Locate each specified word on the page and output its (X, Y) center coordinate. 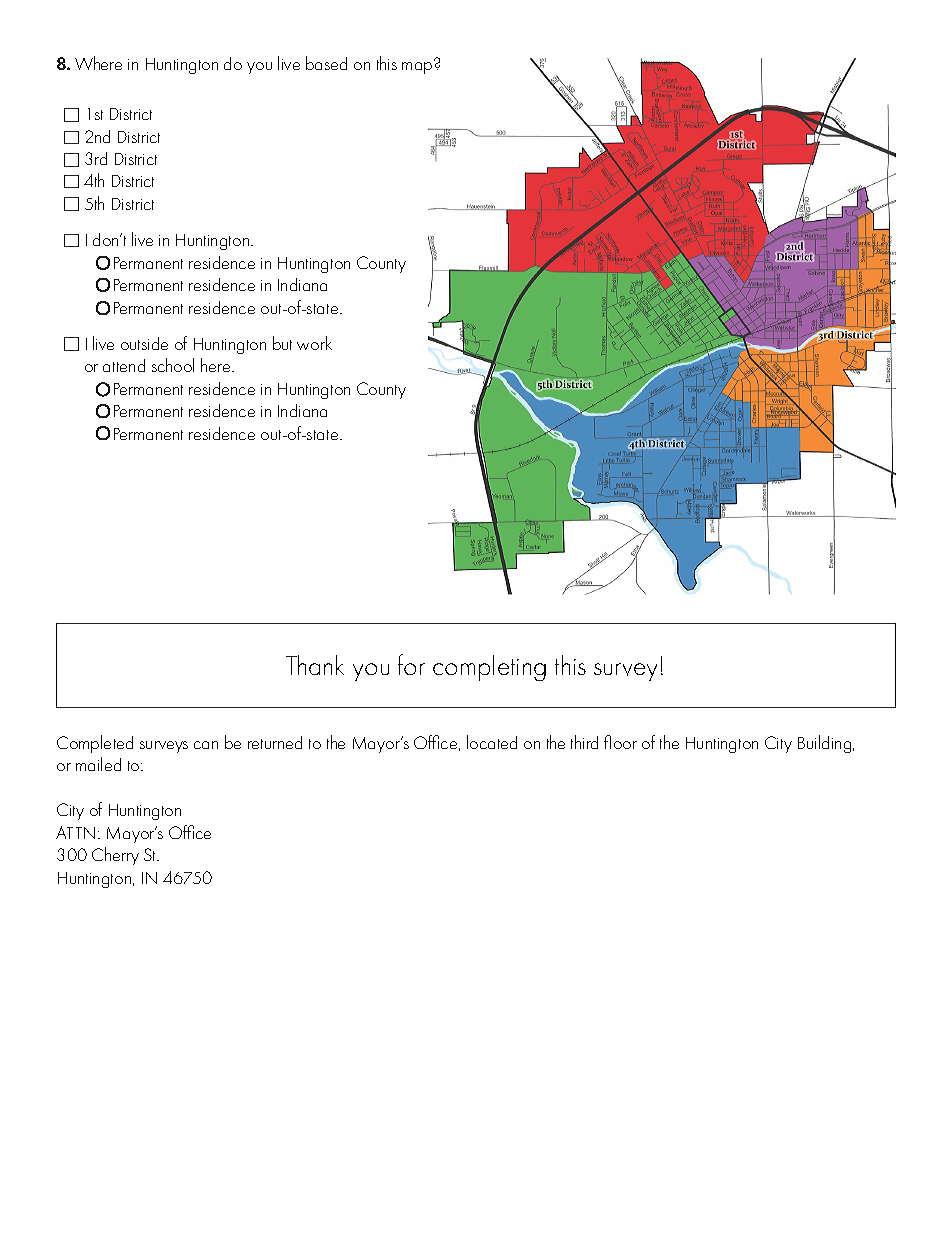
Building (826, 744)
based (326, 63)
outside (144, 343)
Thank (315, 665)
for (411, 664)
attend (124, 365)
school (173, 365)
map (418, 67)
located (492, 742)
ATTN (75, 832)
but (282, 343)
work (314, 343)
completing (489, 668)
